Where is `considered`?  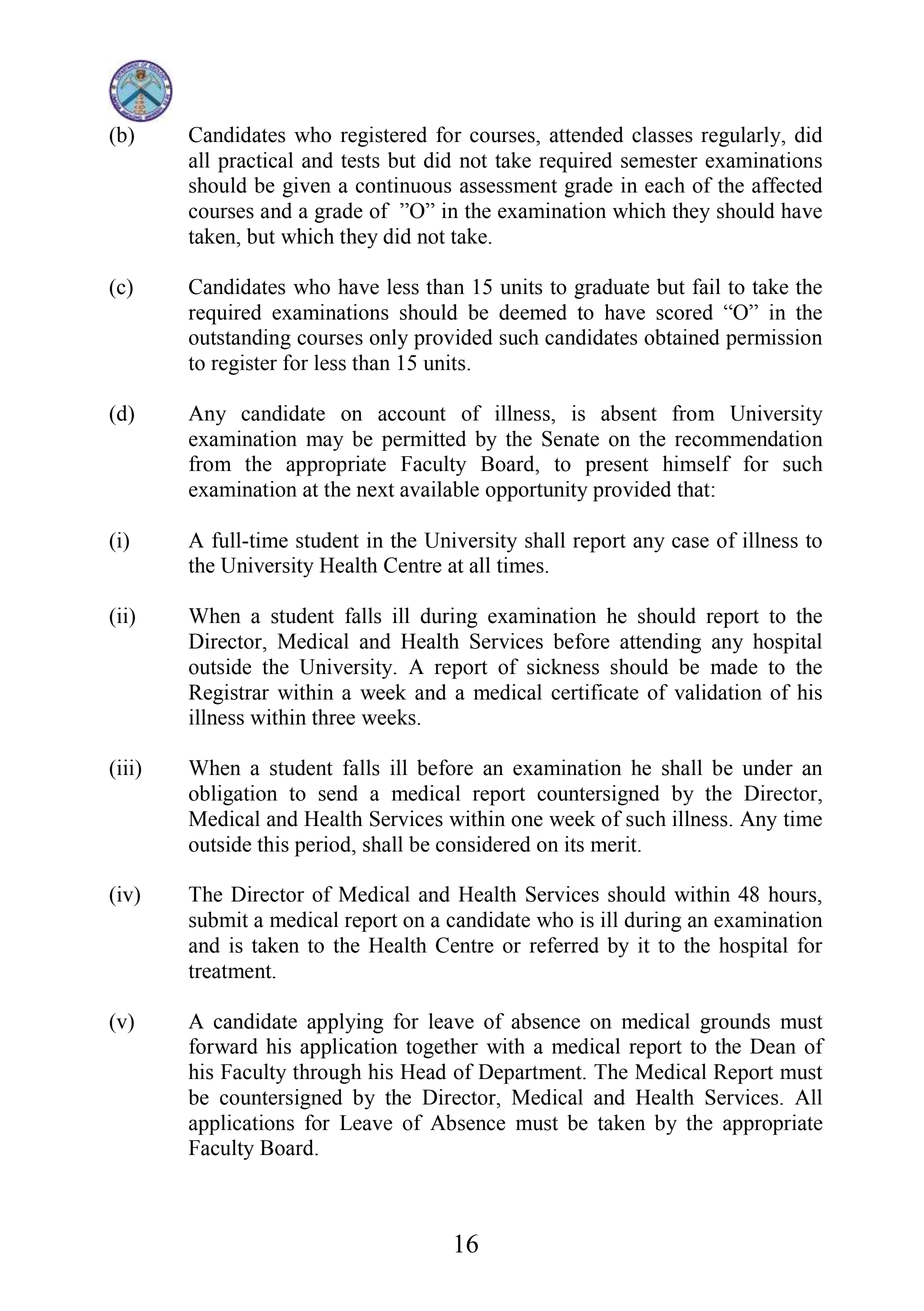 considered is located at coordinates (483, 844).
